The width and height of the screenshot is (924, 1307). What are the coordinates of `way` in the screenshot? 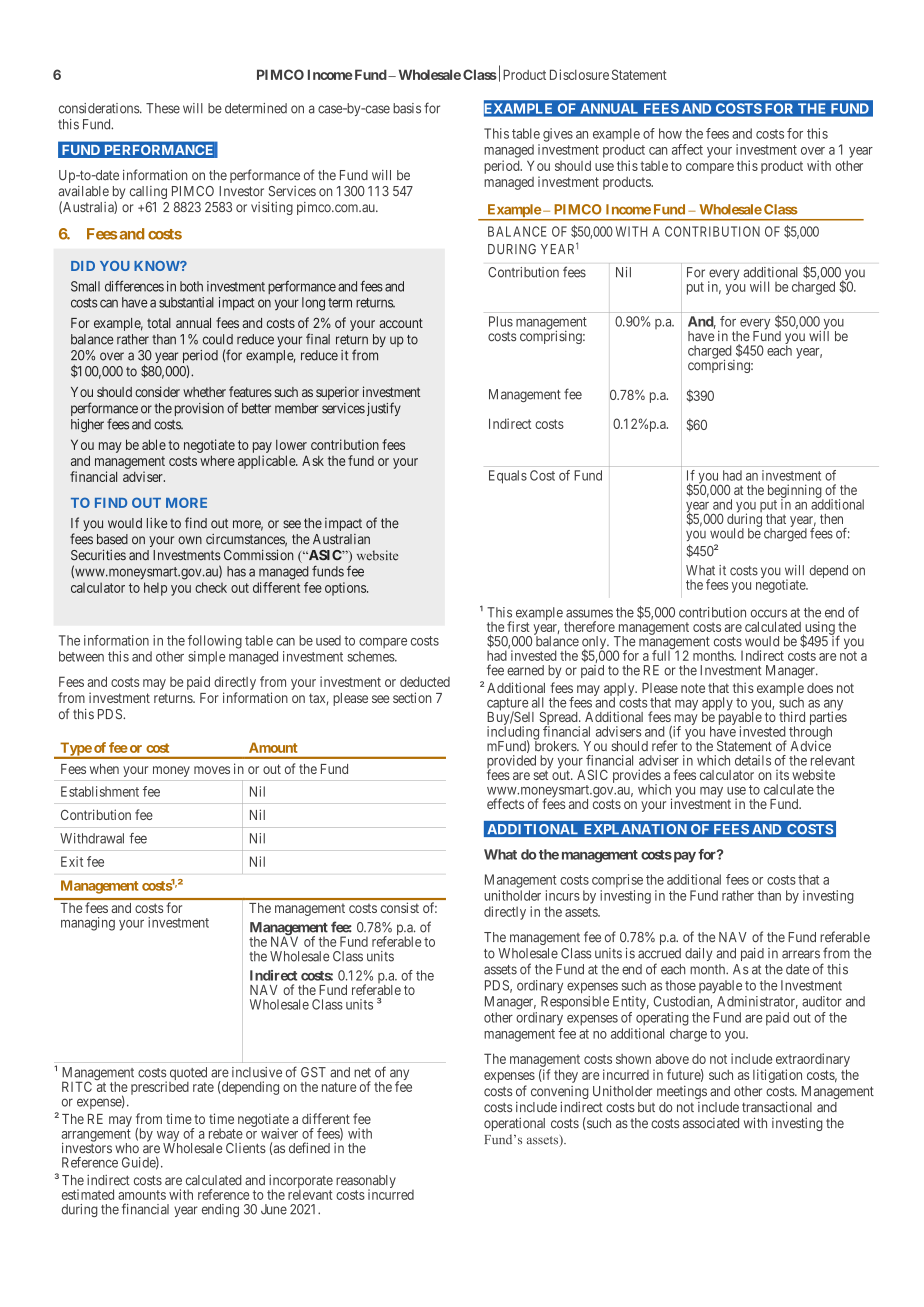 It's located at (168, 1137).
